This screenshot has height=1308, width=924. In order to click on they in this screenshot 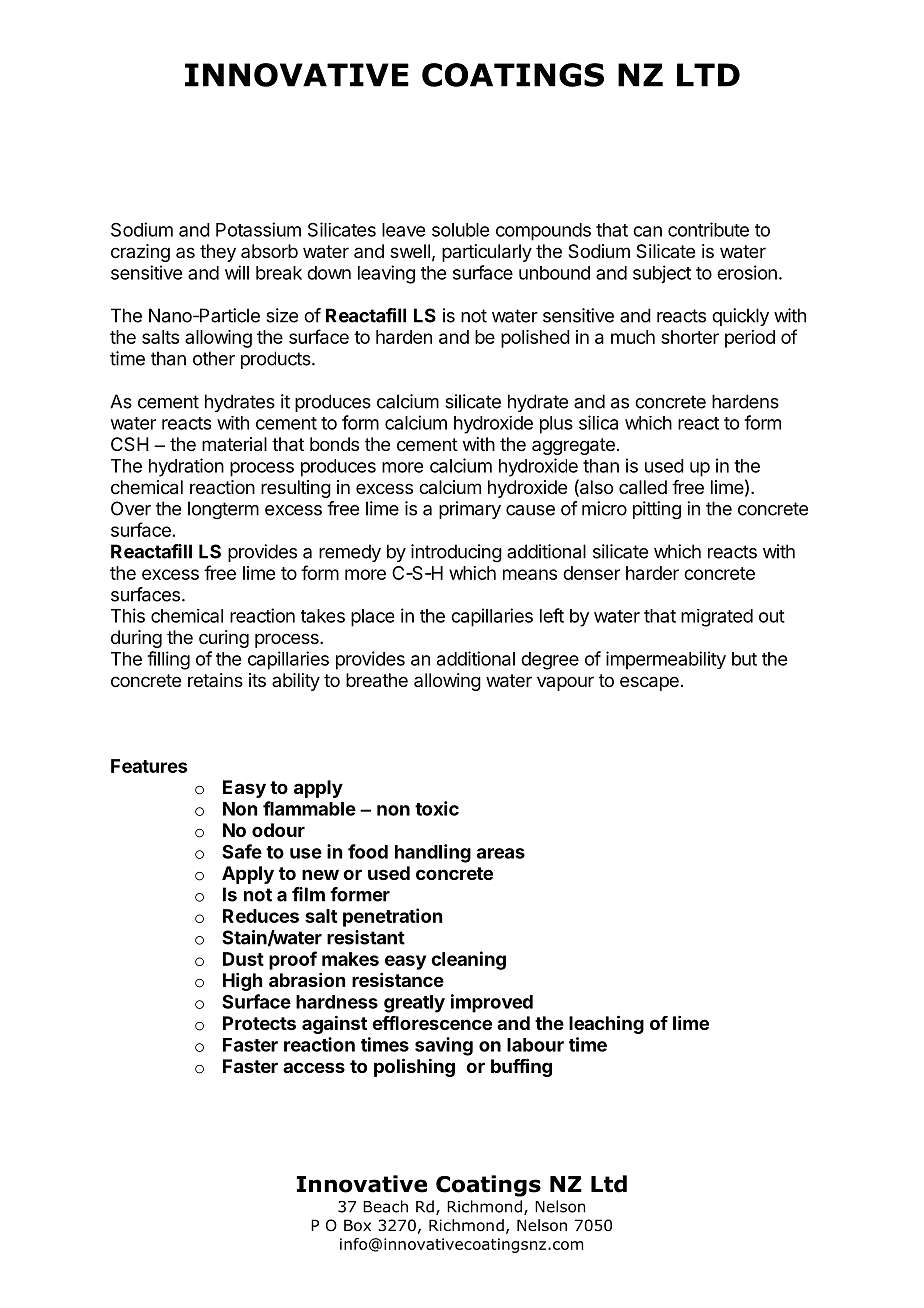, I will do `click(218, 253)`.
